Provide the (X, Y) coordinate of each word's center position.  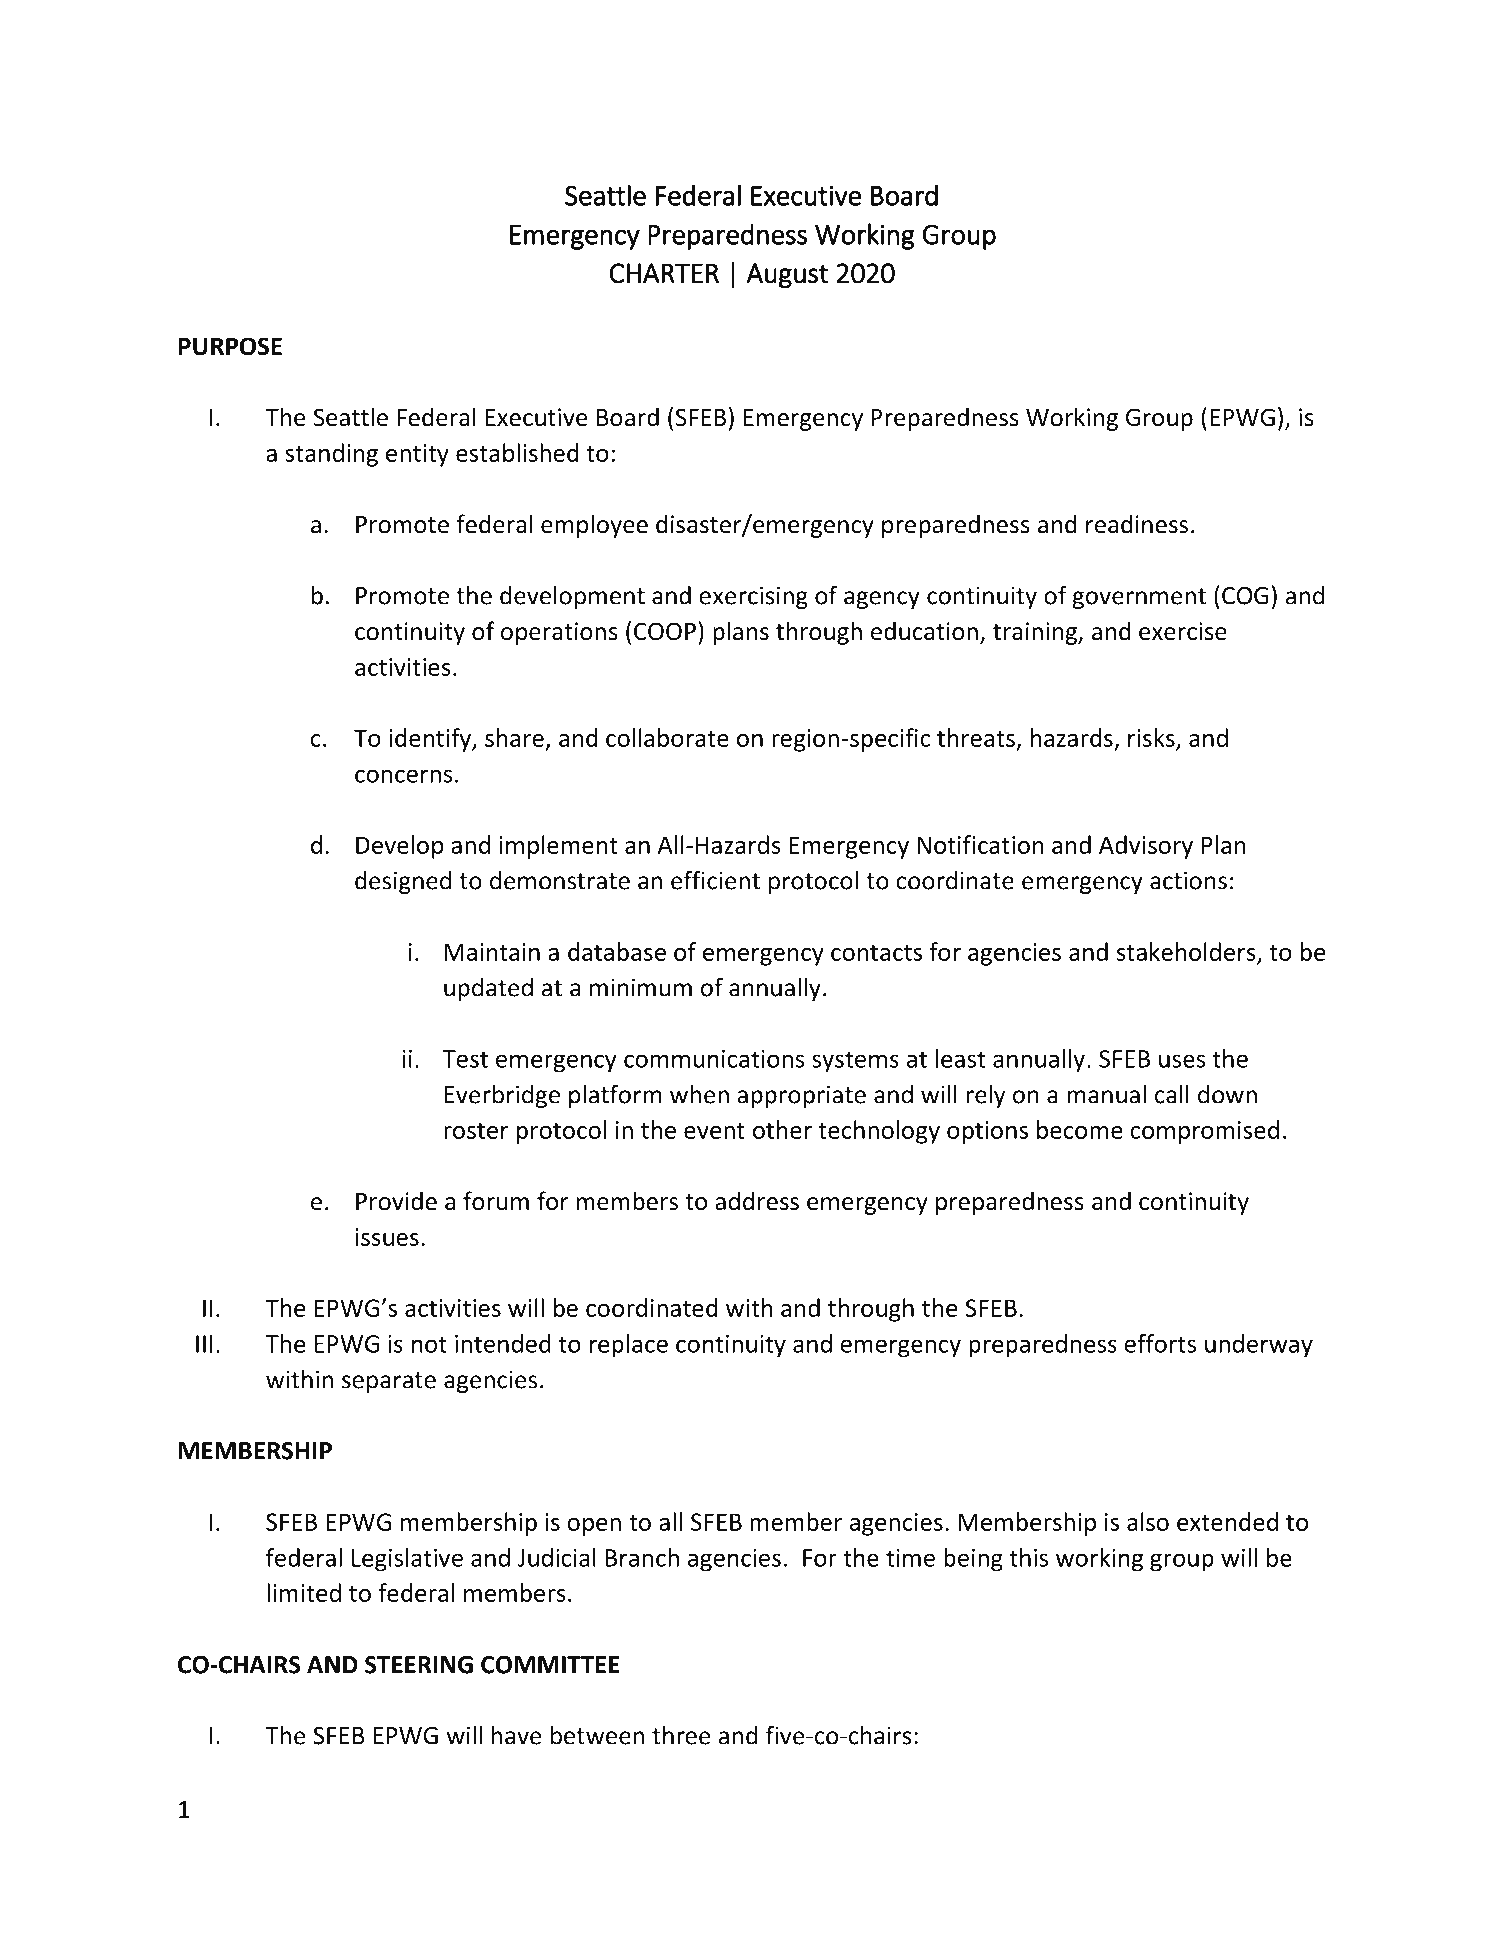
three (681, 1735)
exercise (1183, 631)
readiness (1137, 524)
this (1028, 1557)
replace (629, 1346)
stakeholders (1186, 951)
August (787, 276)
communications (714, 1059)
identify (431, 740)
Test (465, 1059)
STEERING (419, 1665)
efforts (1160, 1343)
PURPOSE (230, 346)
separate (389, 1382)
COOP (665, 631)
